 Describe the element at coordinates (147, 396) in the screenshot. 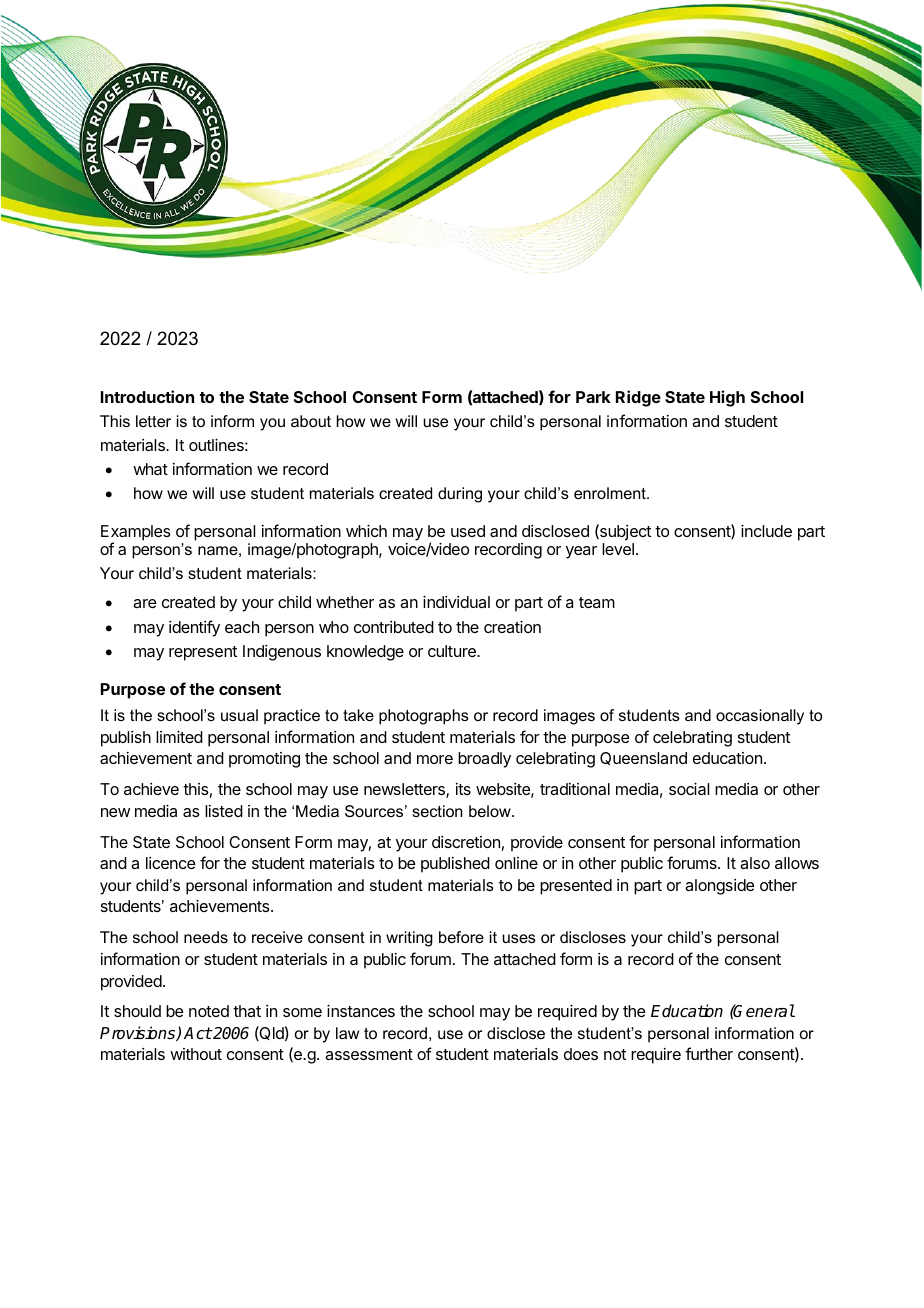

I see `Introduction` at that location.
